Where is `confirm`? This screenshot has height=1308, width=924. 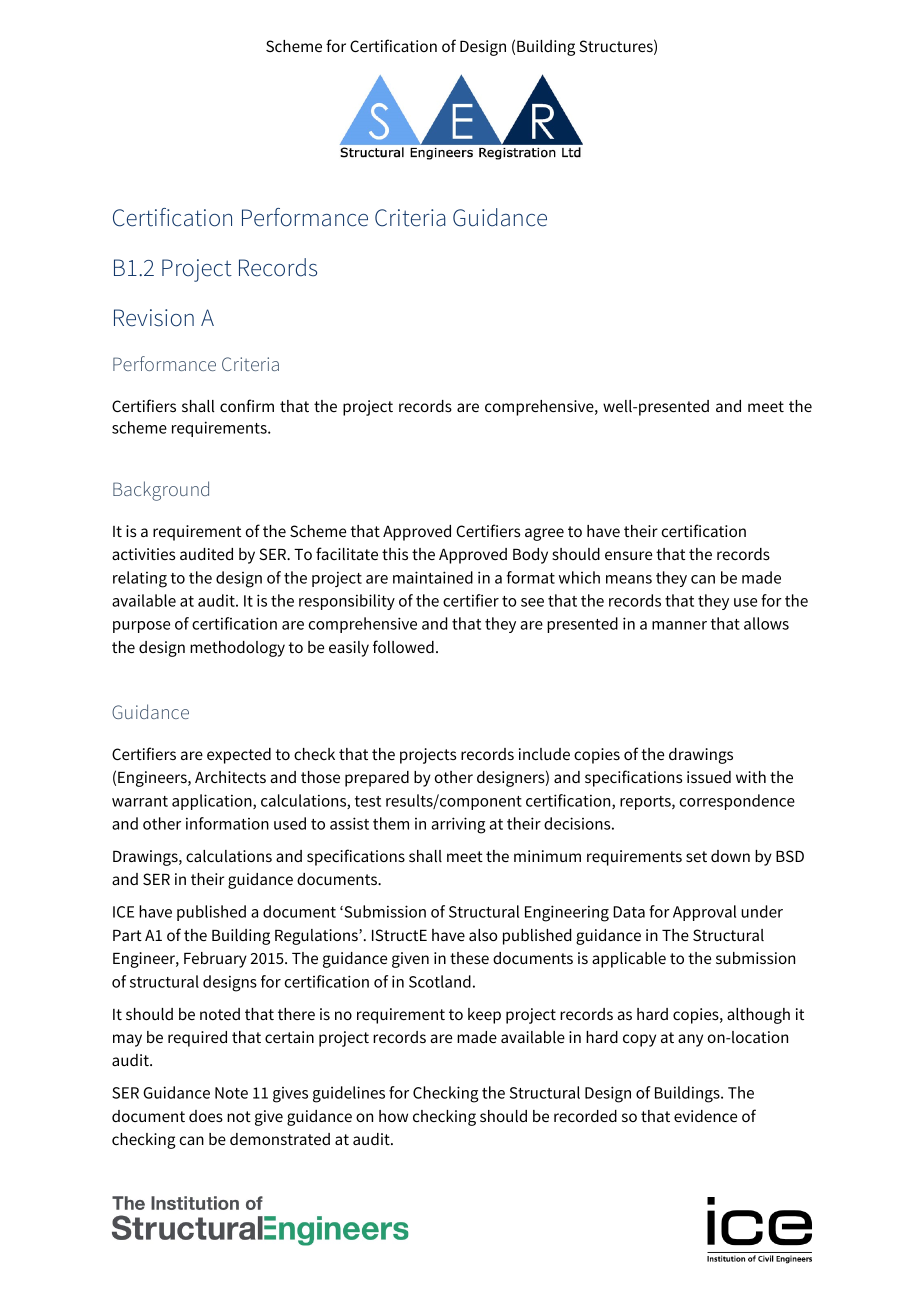 confirm is located at coordinates (247, 405).
